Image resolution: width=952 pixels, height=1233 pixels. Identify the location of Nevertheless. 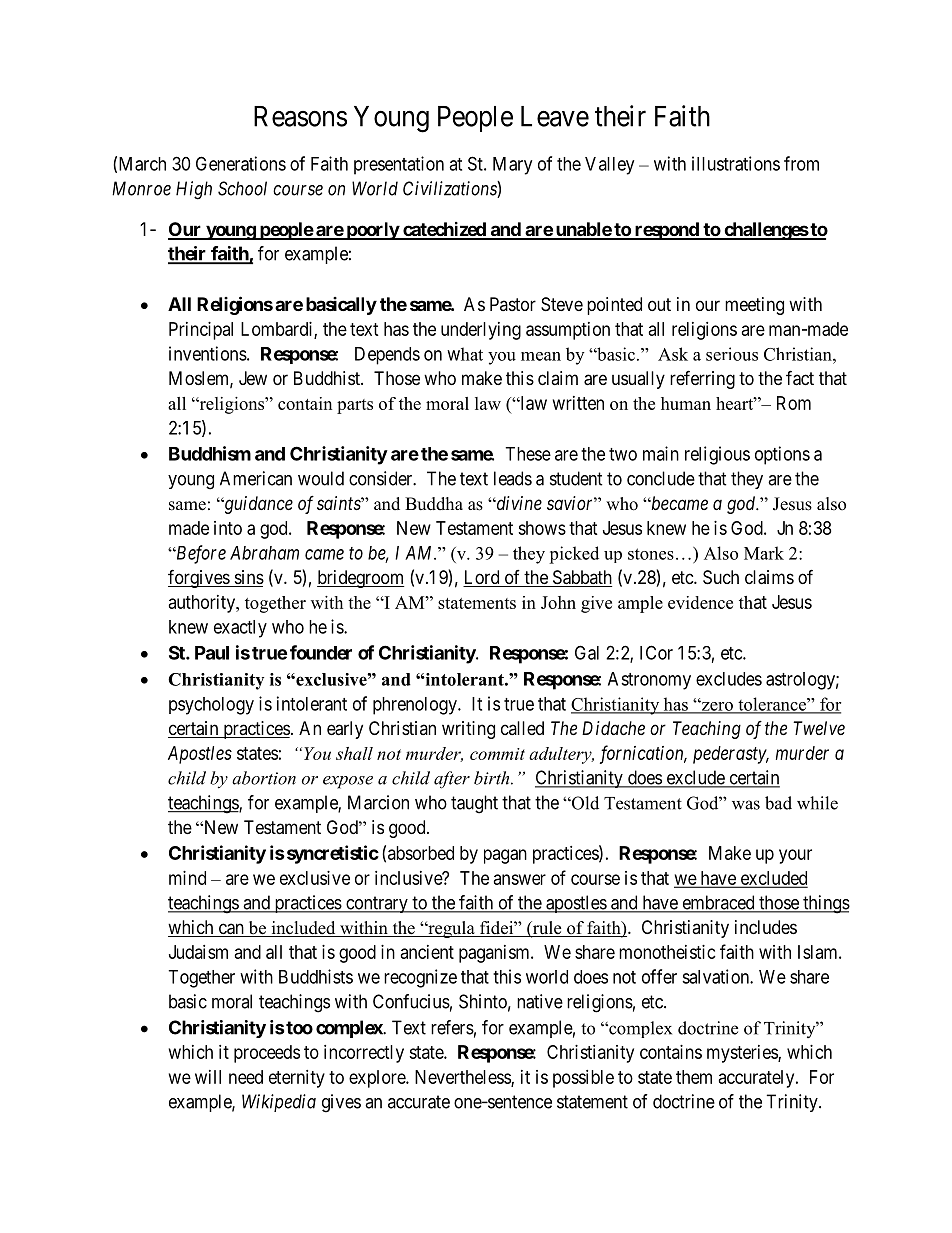
(463, 1078).
